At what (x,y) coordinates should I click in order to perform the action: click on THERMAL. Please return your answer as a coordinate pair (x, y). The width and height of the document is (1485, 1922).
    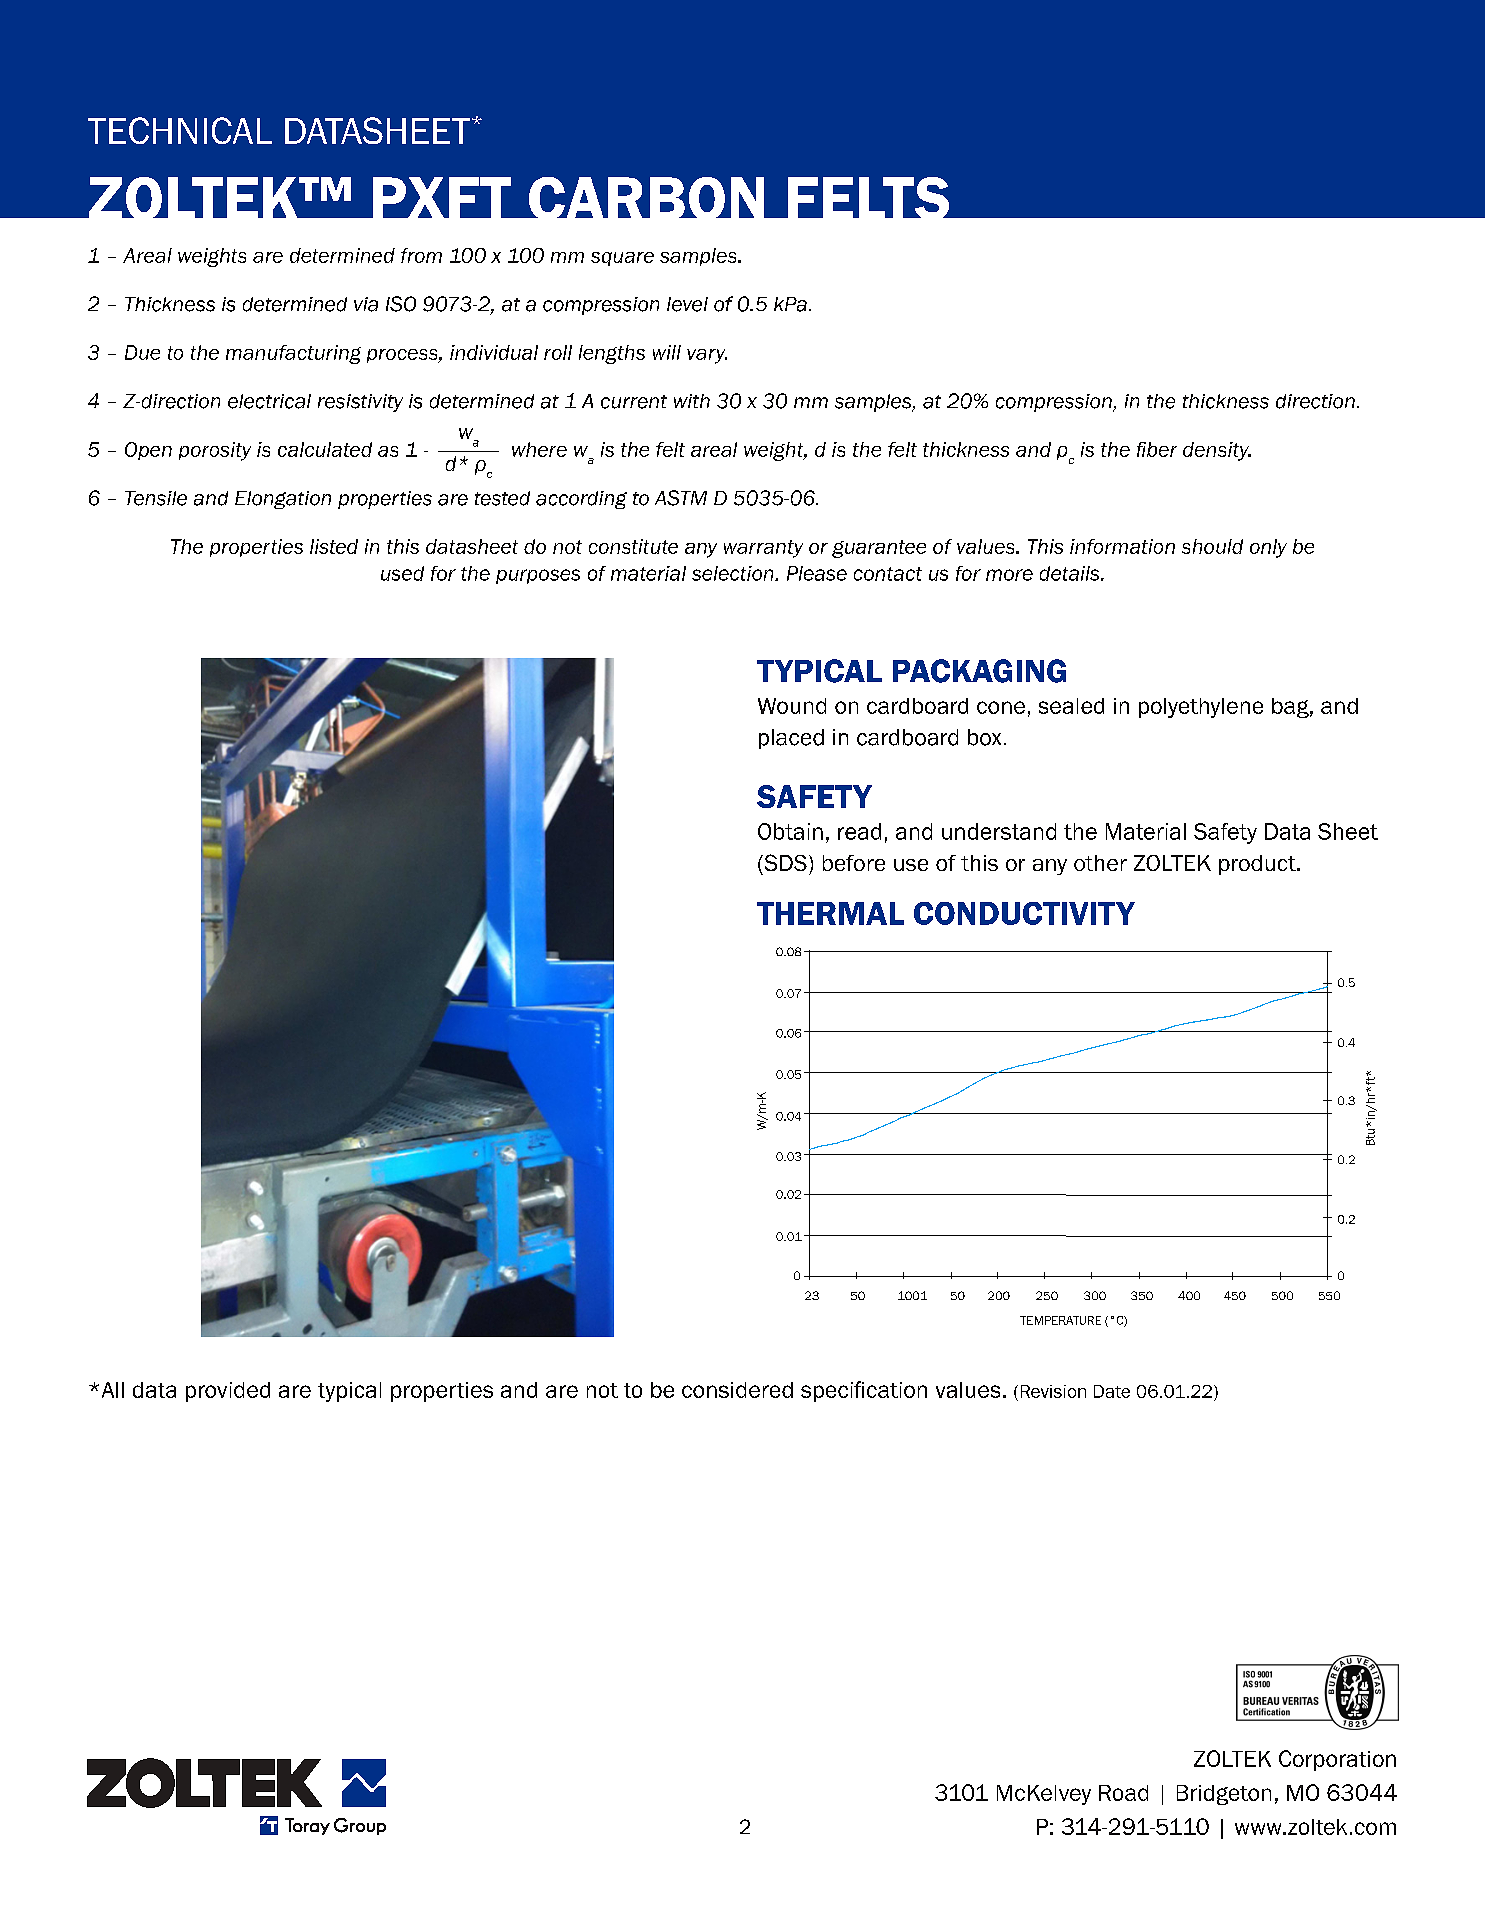
    Looking at the image, I should click on (830, 913).
